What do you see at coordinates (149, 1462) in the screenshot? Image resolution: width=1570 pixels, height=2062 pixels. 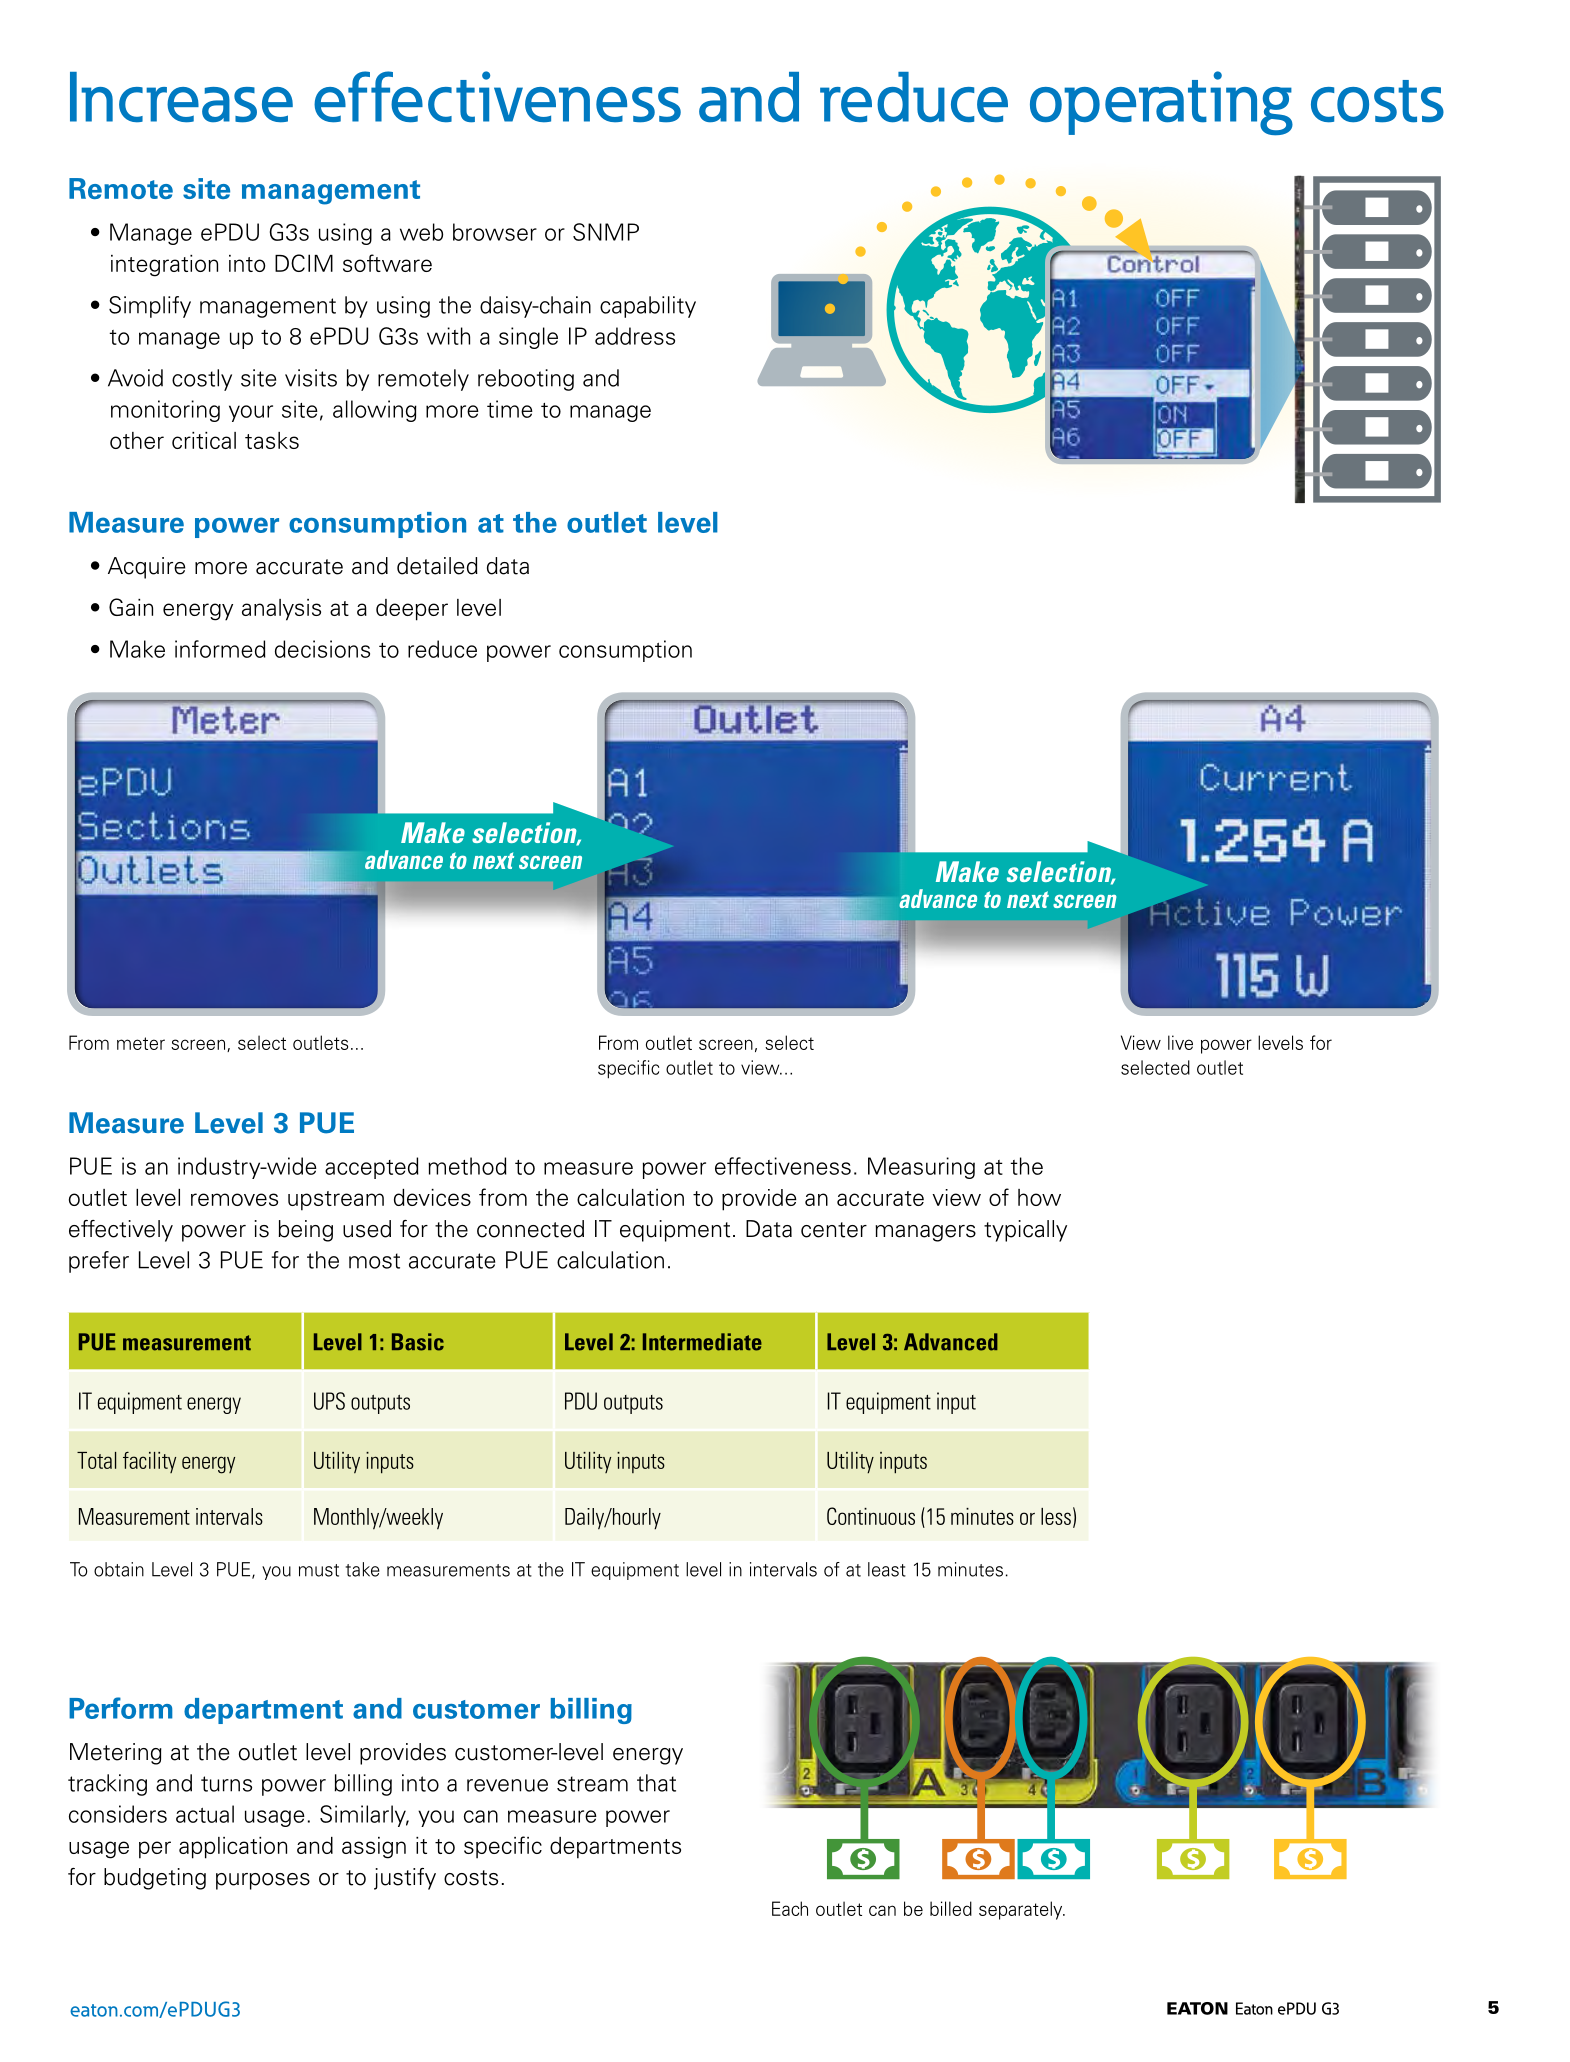 I see `facility` at bounding box center [149, 1462].
